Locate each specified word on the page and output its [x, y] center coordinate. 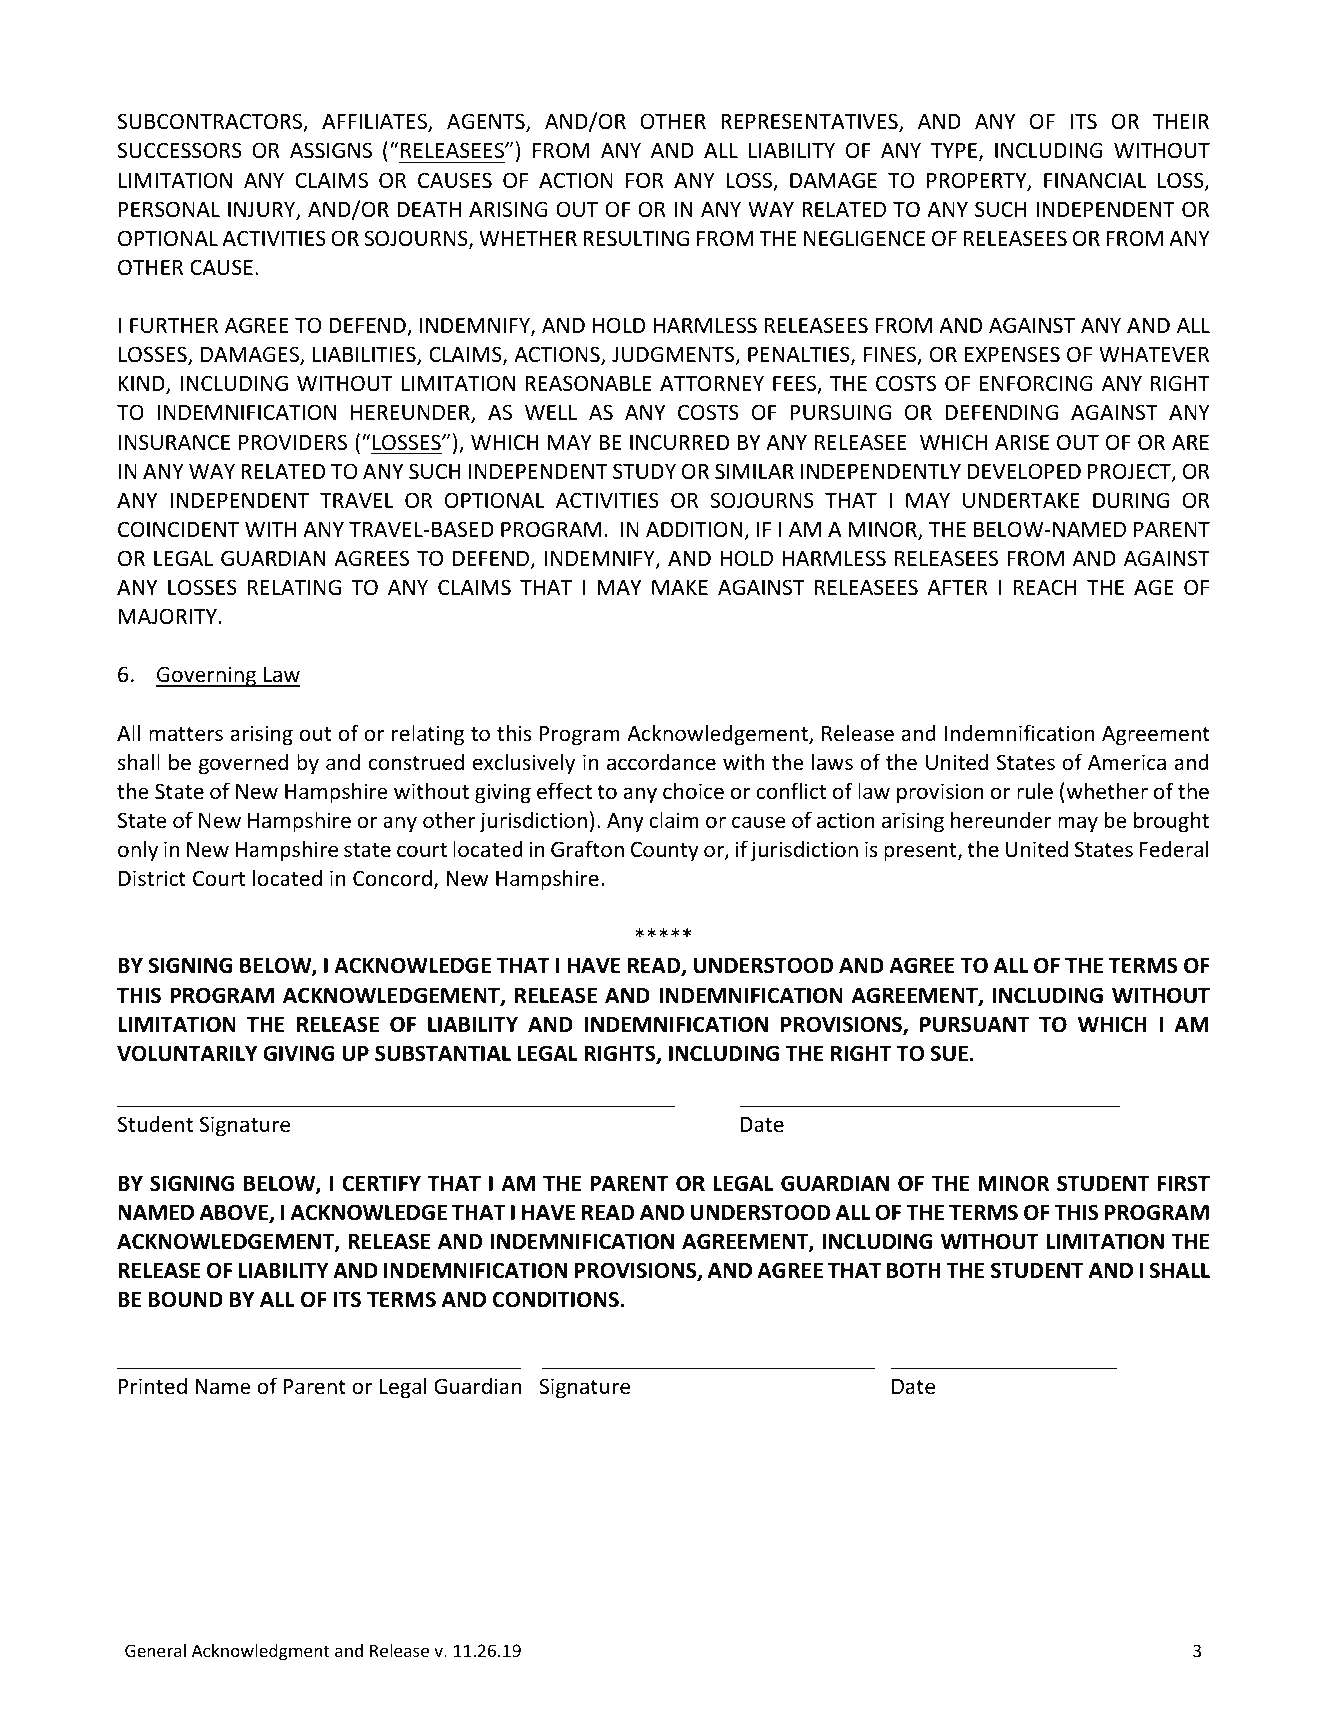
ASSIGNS [331, 150]
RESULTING [636, 238]
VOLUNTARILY [187, 1053]
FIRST [1183, 1183]
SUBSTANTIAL [443, 1053]
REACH [1045, 587]
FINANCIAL [1095, 180]
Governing [207, 676]
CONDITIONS [557, 1299]
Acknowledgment [260, 1652]
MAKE [680, 587]
